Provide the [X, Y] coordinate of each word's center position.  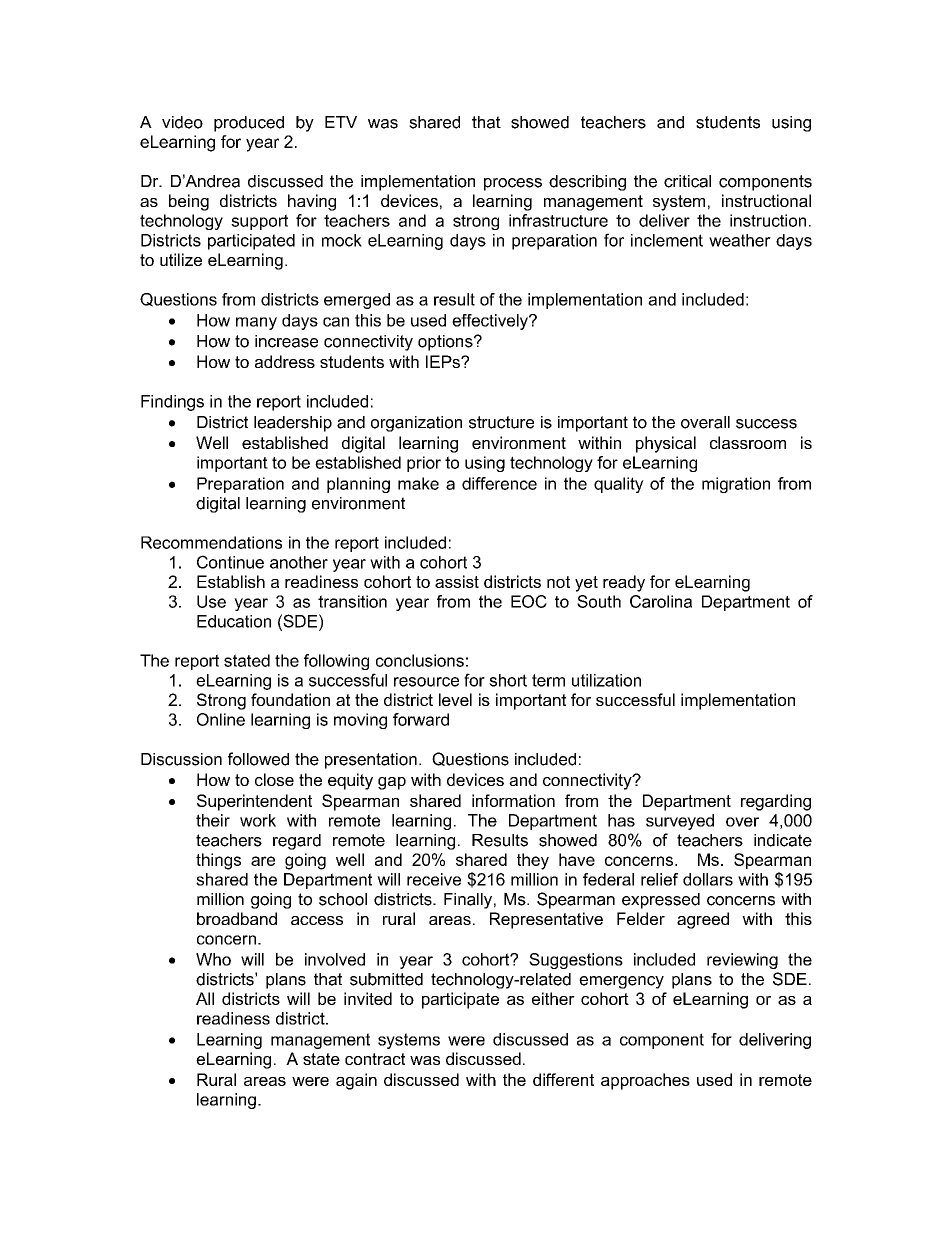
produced [249, 124]
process [513, 184]
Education [234, 621]
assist [457, 581]
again [356, 1081]
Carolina [661, 601]
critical [687, 181]
